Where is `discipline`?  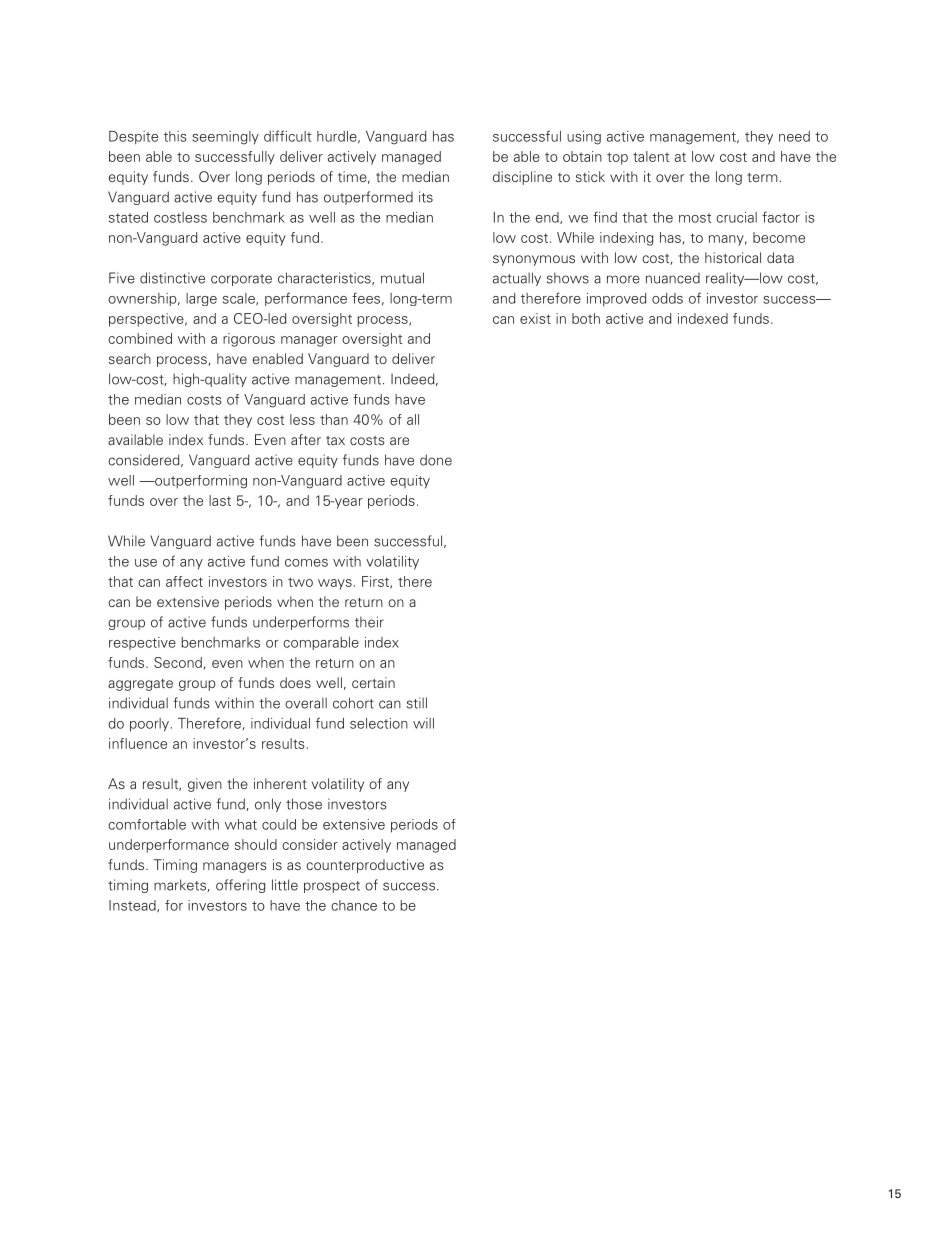 discipline is located at coordinates (522, 178).
